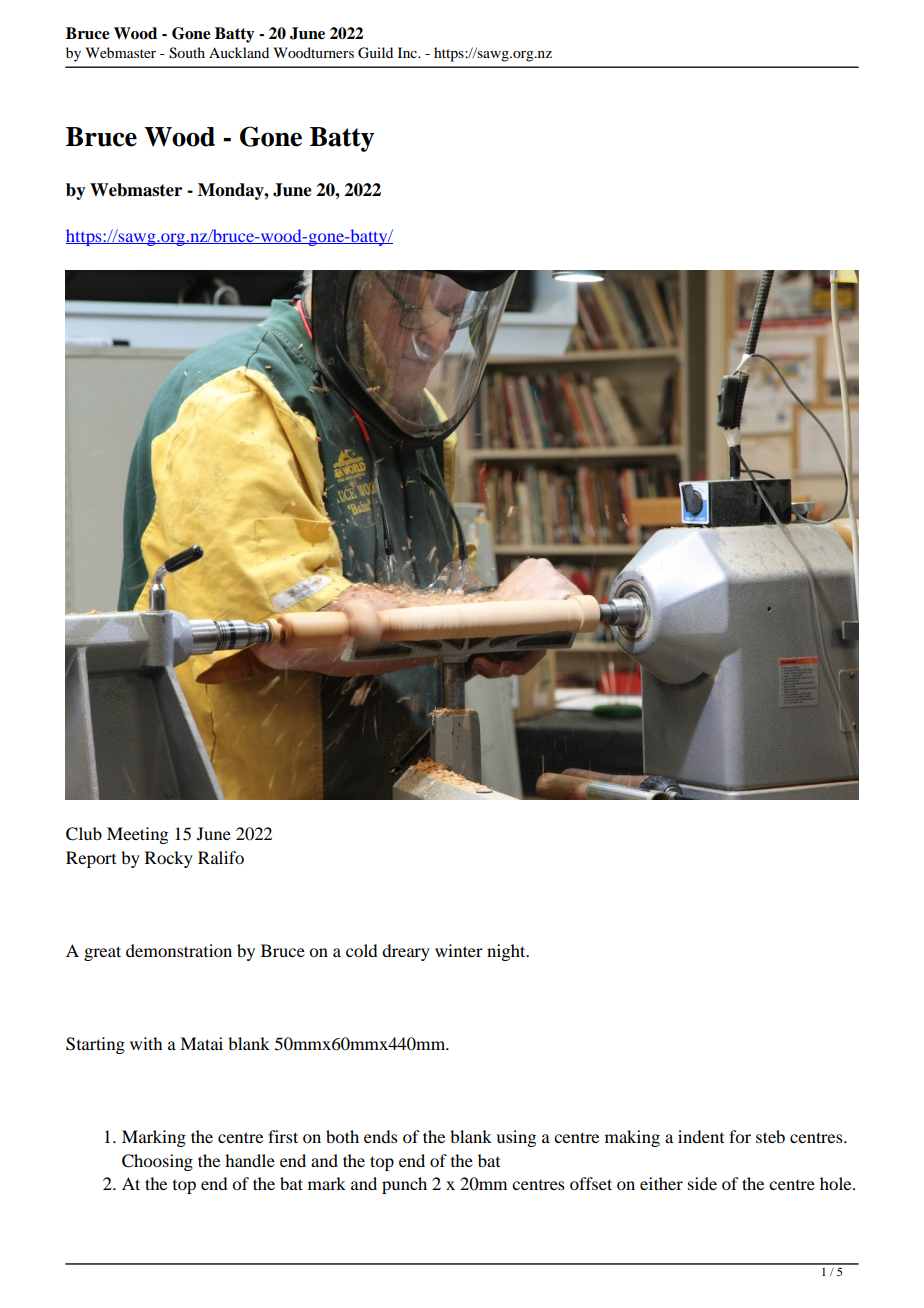 Image resolution: width=924 pixels, height=1308 pixels. Describe the element at coordinates (507, 952) in the document. I see `night` at that location.
